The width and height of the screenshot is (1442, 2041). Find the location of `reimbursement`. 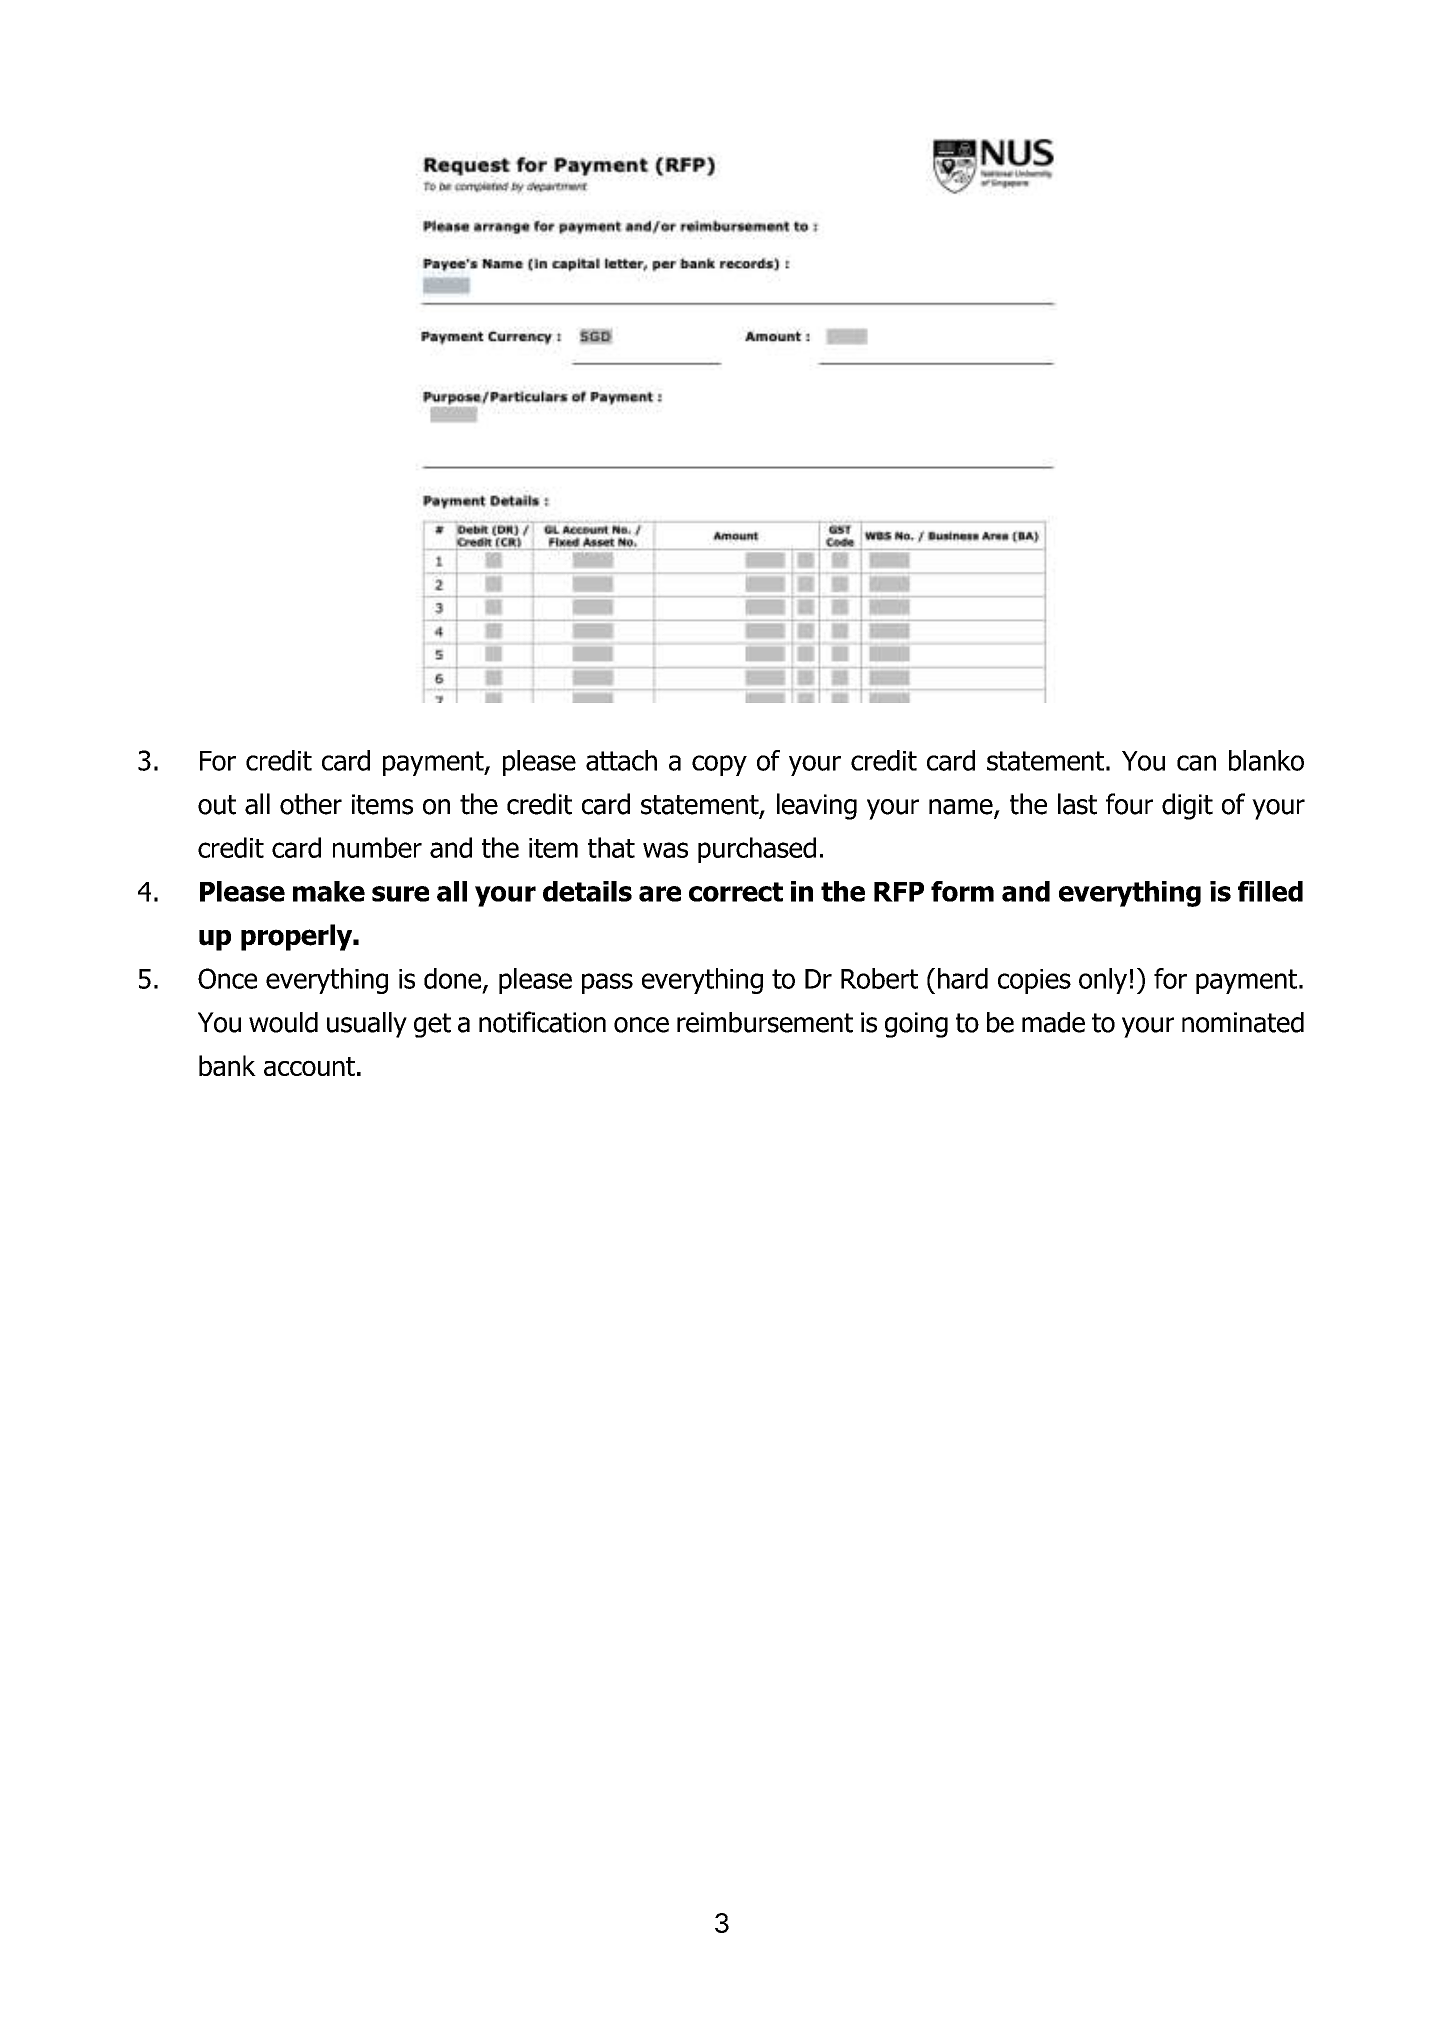

reimbursement is located at coordinates (765, 1022).
